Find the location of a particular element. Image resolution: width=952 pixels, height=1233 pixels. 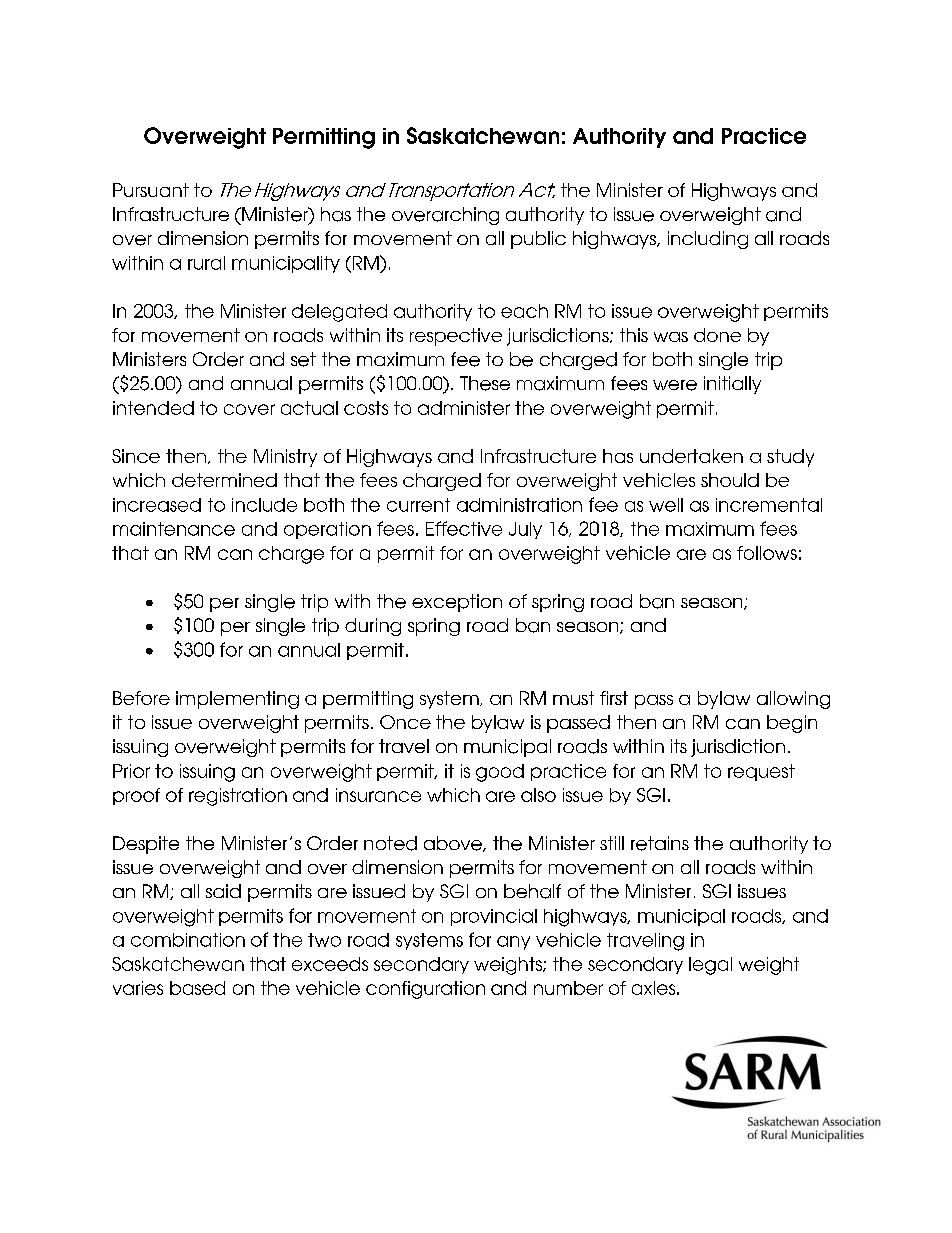

begin is located at coordinates (792, 724).
